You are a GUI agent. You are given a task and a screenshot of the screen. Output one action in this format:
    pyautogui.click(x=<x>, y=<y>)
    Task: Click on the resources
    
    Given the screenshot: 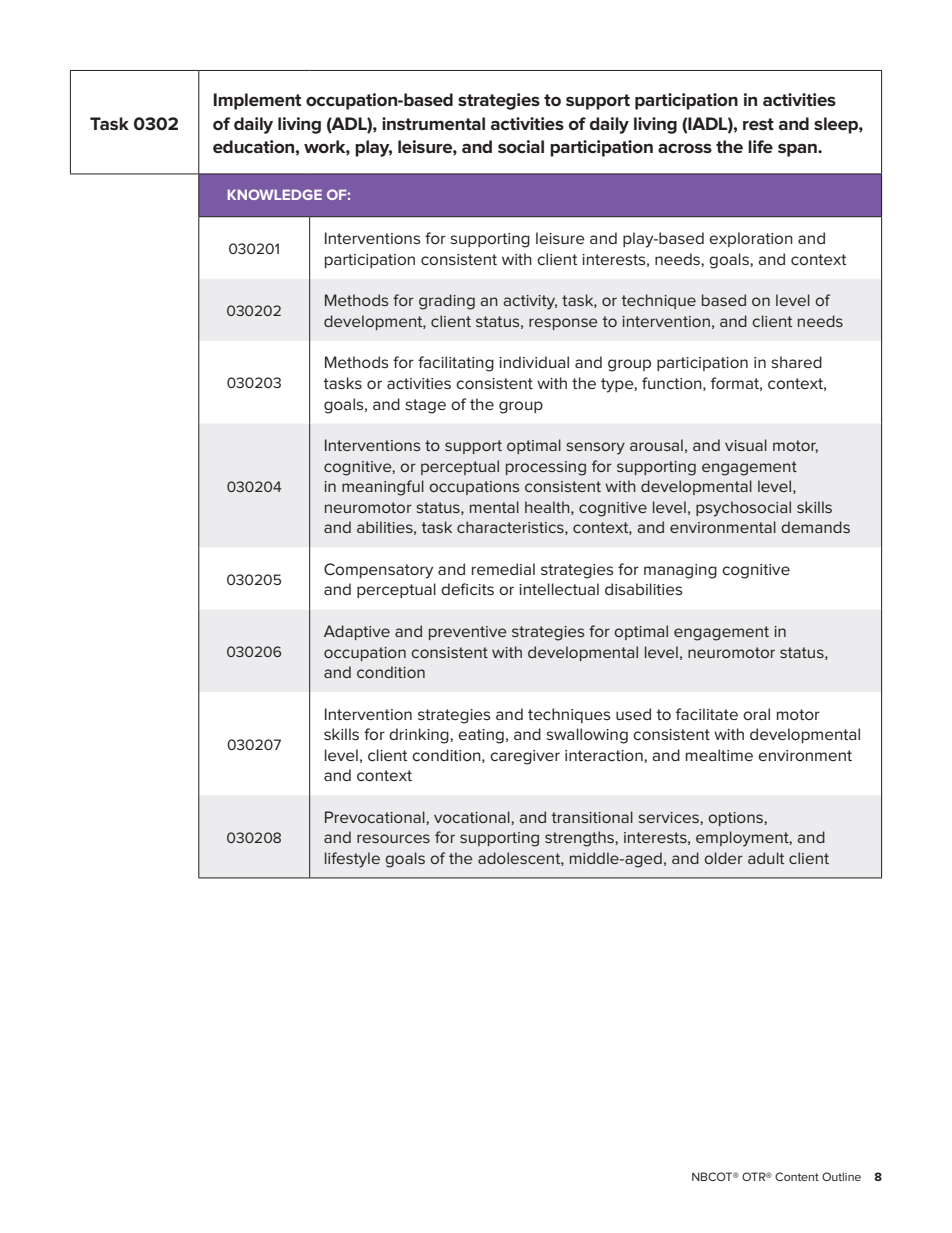 What is the action you would take?
    pyautogui.click(x=393, y=838)
